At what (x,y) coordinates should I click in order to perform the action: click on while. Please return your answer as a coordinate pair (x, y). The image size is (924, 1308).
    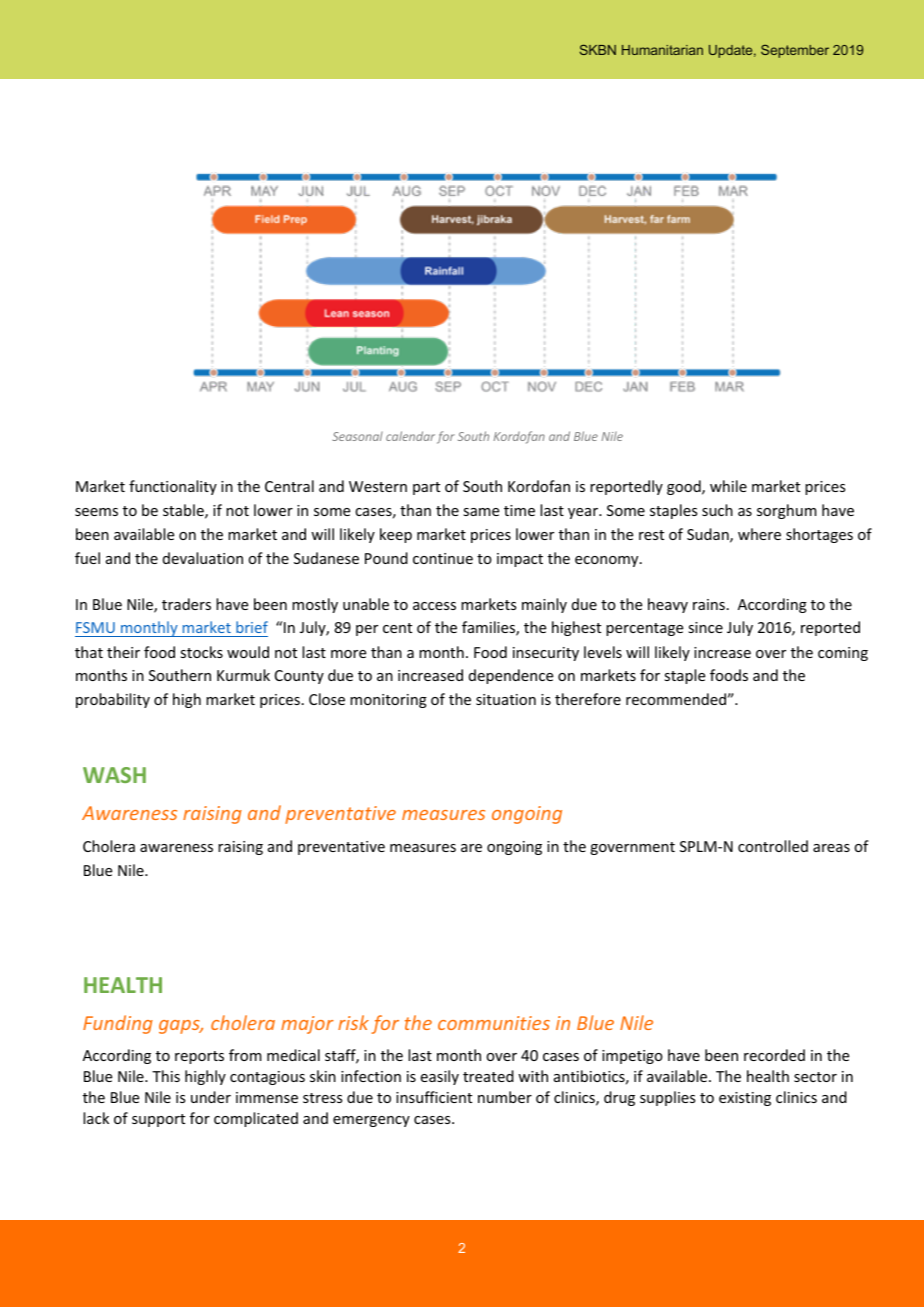
    Looking at the image, I should click on (728, 486).
